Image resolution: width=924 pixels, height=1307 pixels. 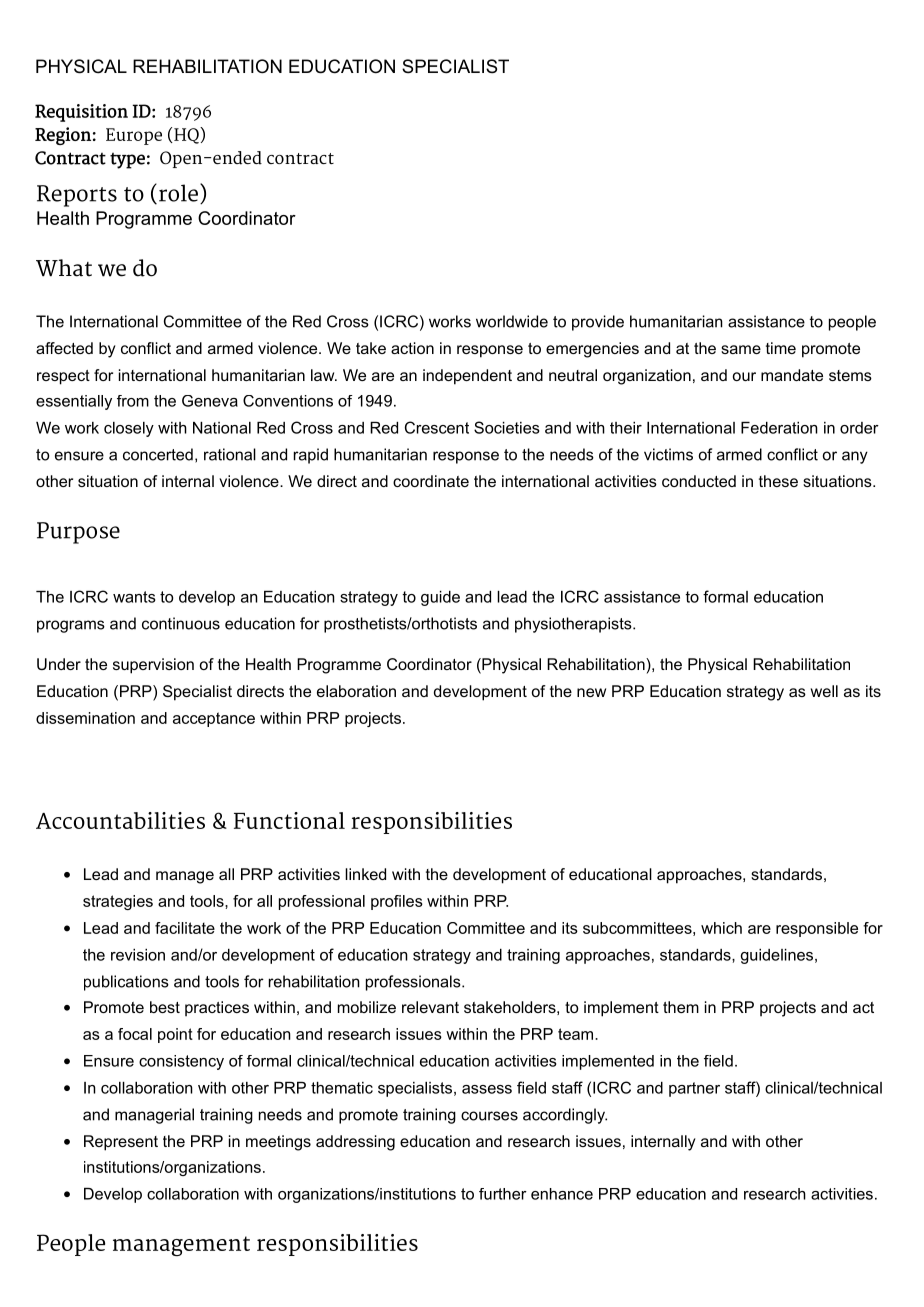 I want to click on strategies, so click(x=118, y=902).
